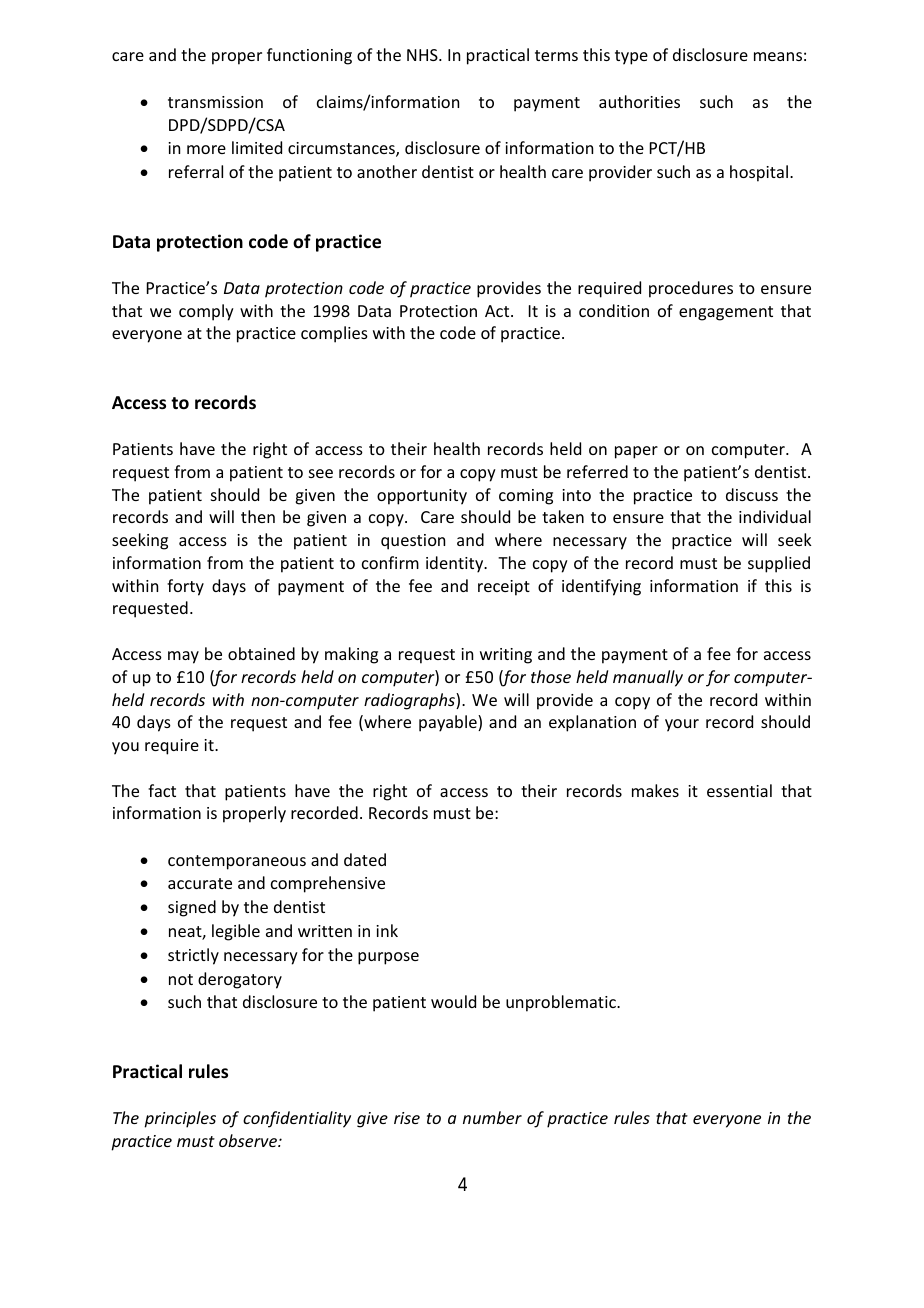 This screenshot has height=1308, width=924. Describe the element at coordinates (185, 587) in the screenshot. I see `forty` at that location.
